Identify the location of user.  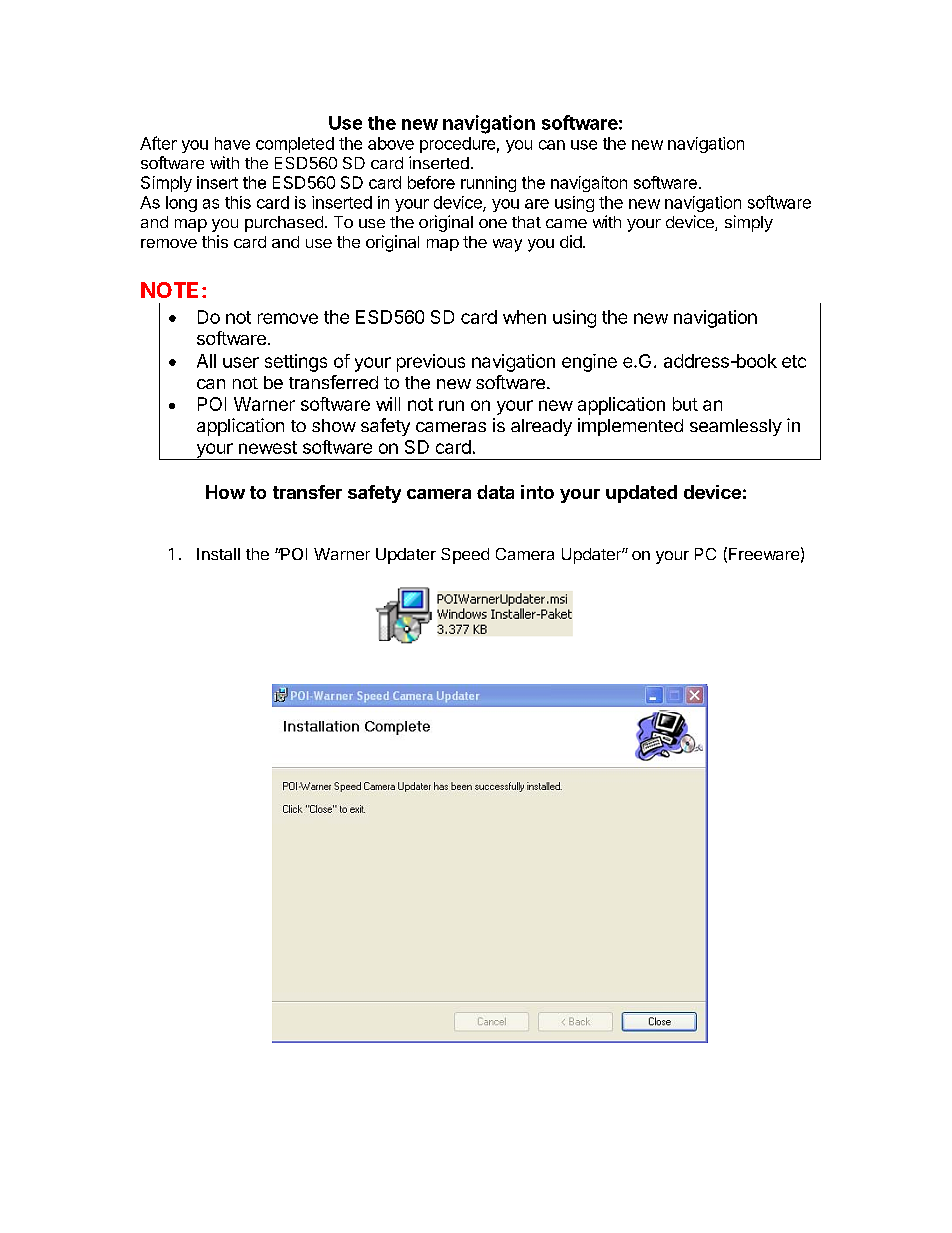
(241, 362).
